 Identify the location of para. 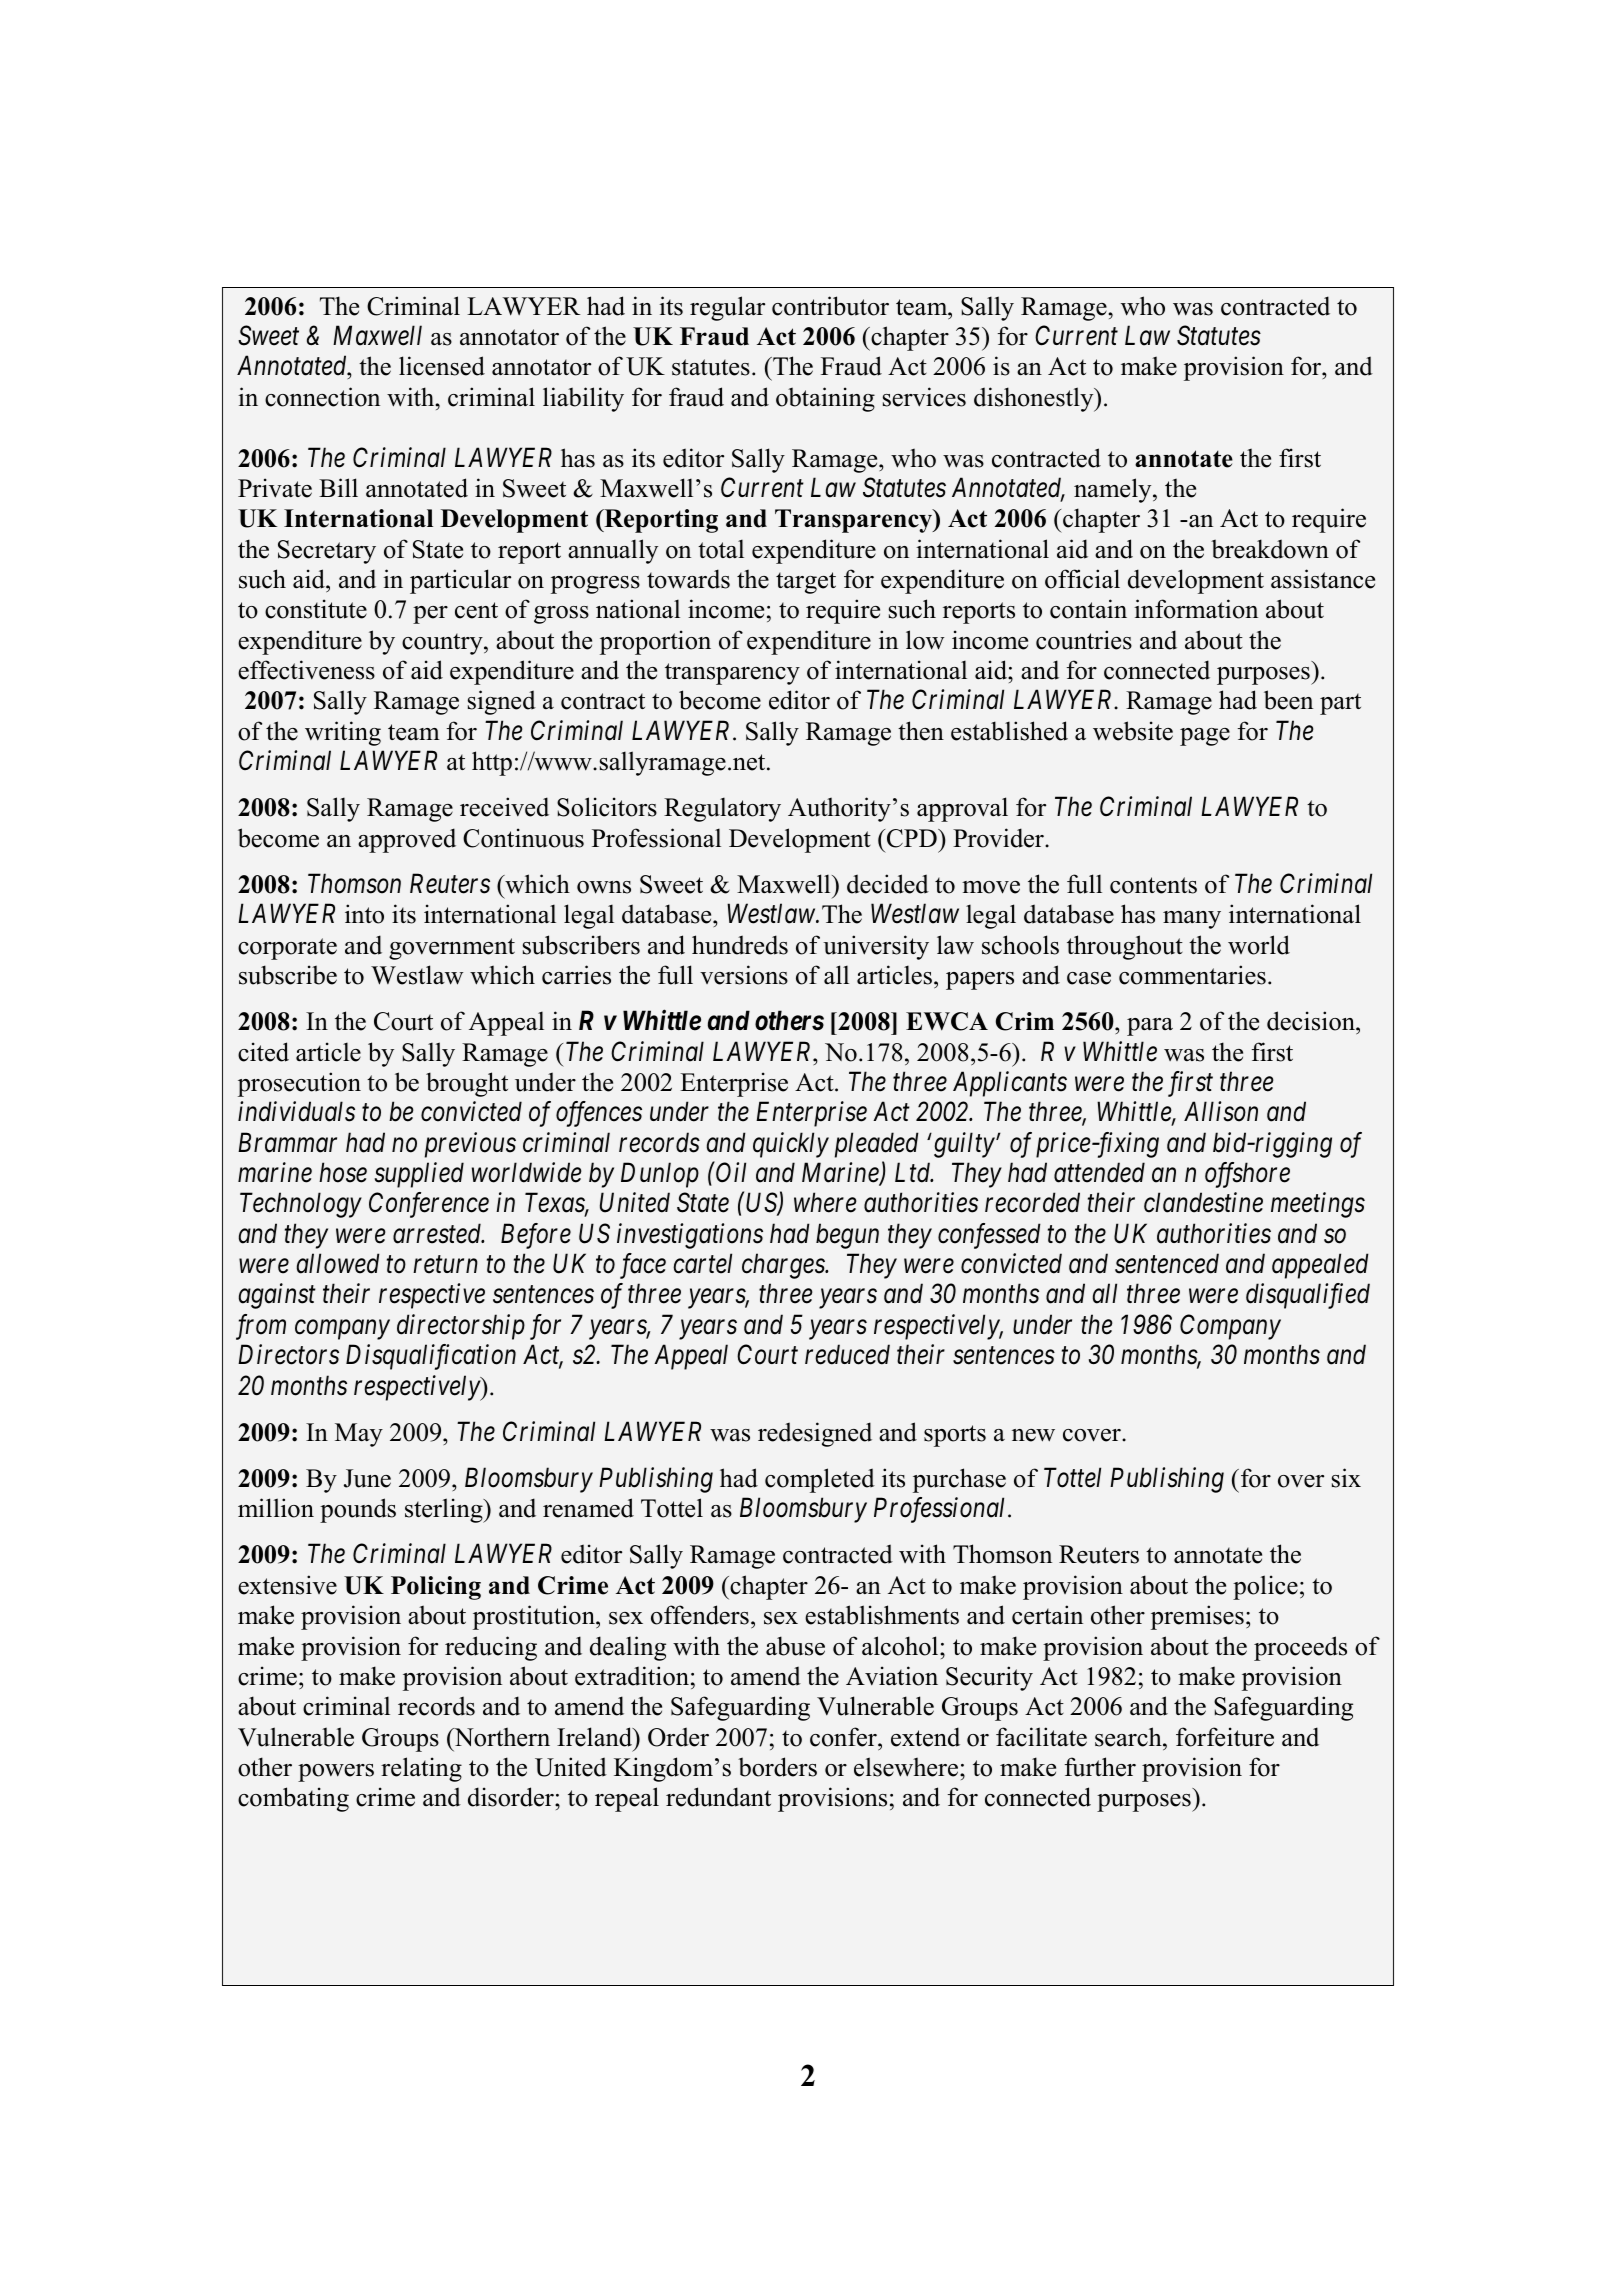
(1150, 1027).
